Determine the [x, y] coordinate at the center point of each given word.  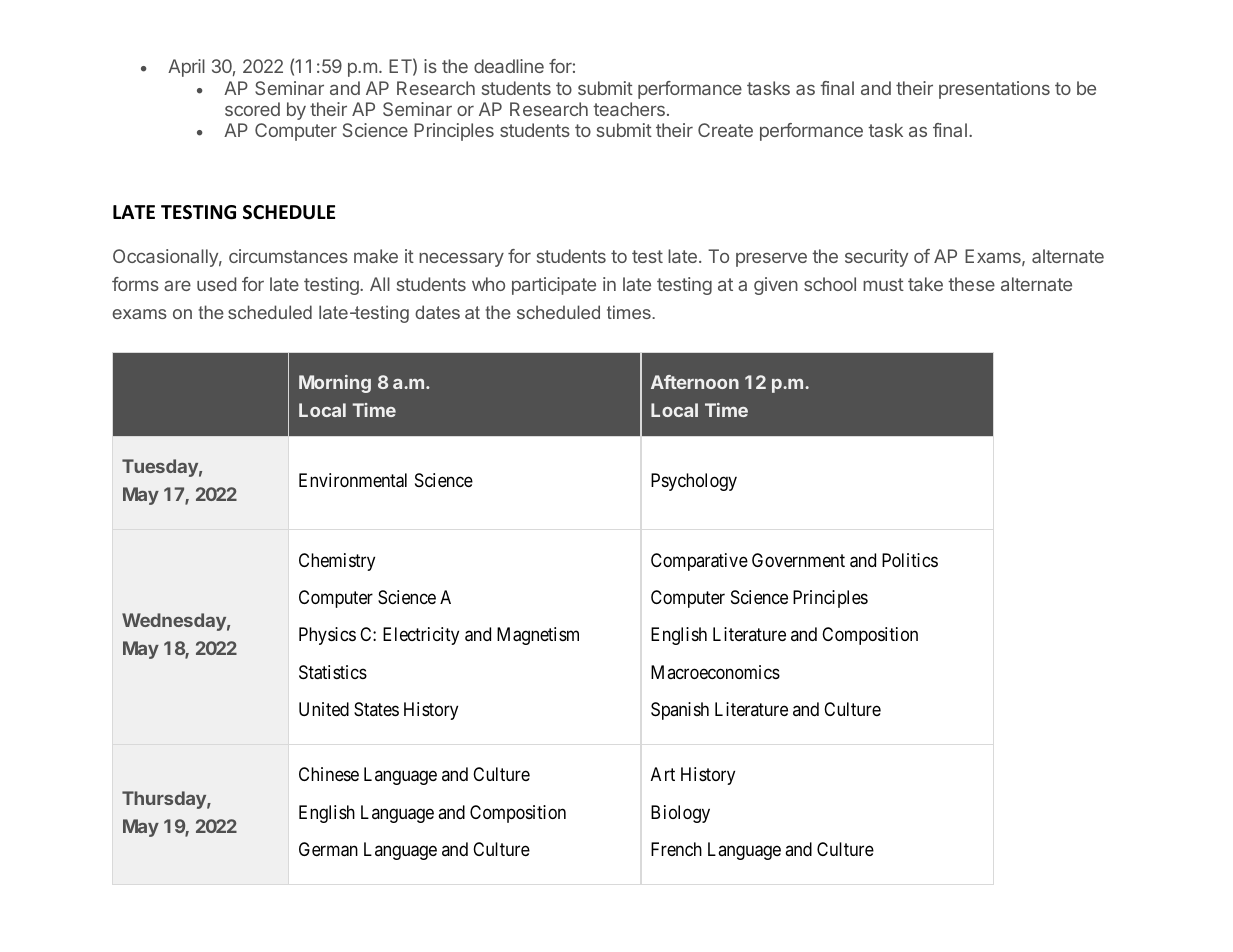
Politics [910, 560]
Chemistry [337, 562]
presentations [994, 90]
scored [252, 109]
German [328, 849]
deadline [509, 66]
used [216, 284]
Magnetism [538, 636]
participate [554, 286]
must [883, 284]
